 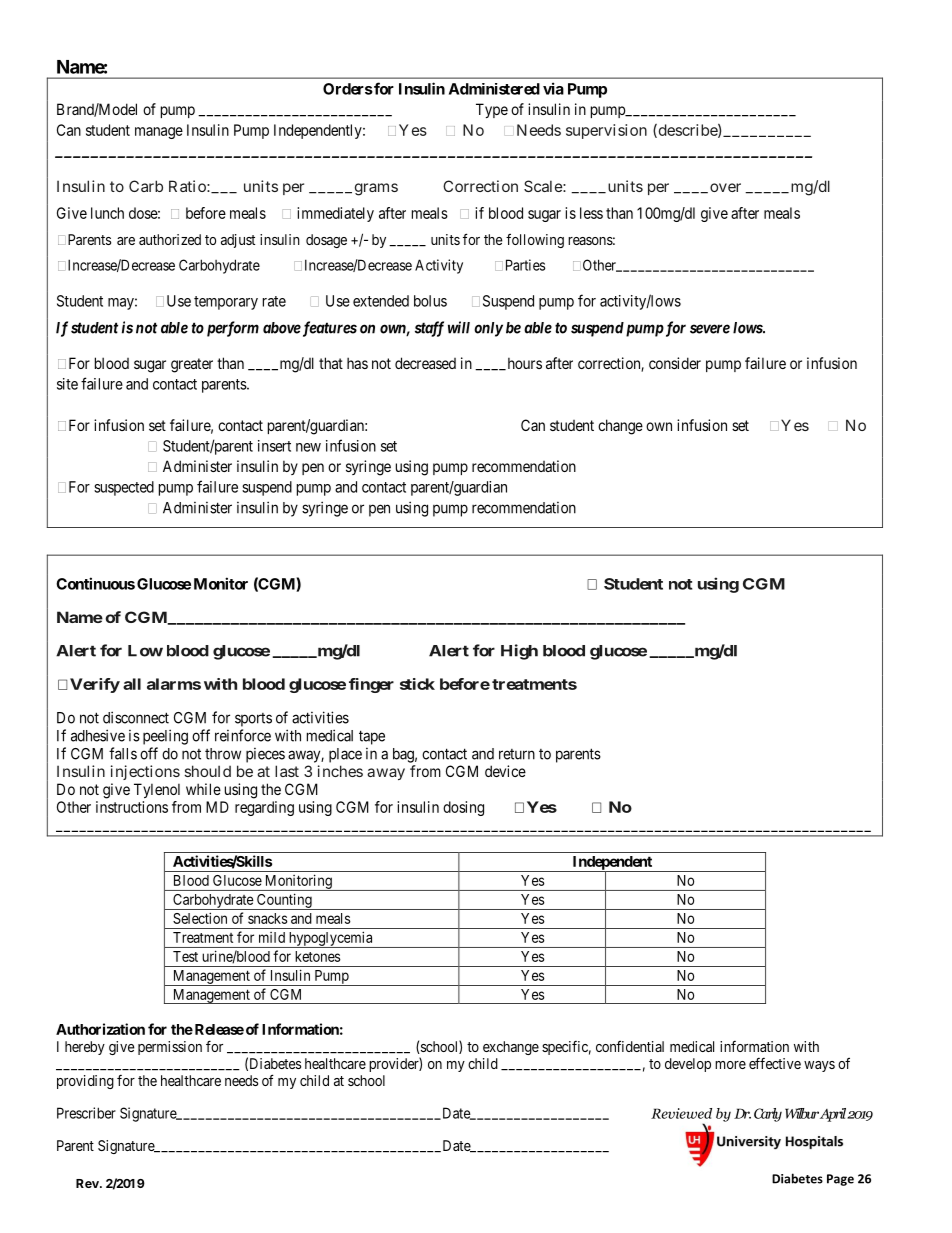 What do you see at coordinates (185, 956) in the screenshot?
I see `Test` at bounding box center [185, 956].
